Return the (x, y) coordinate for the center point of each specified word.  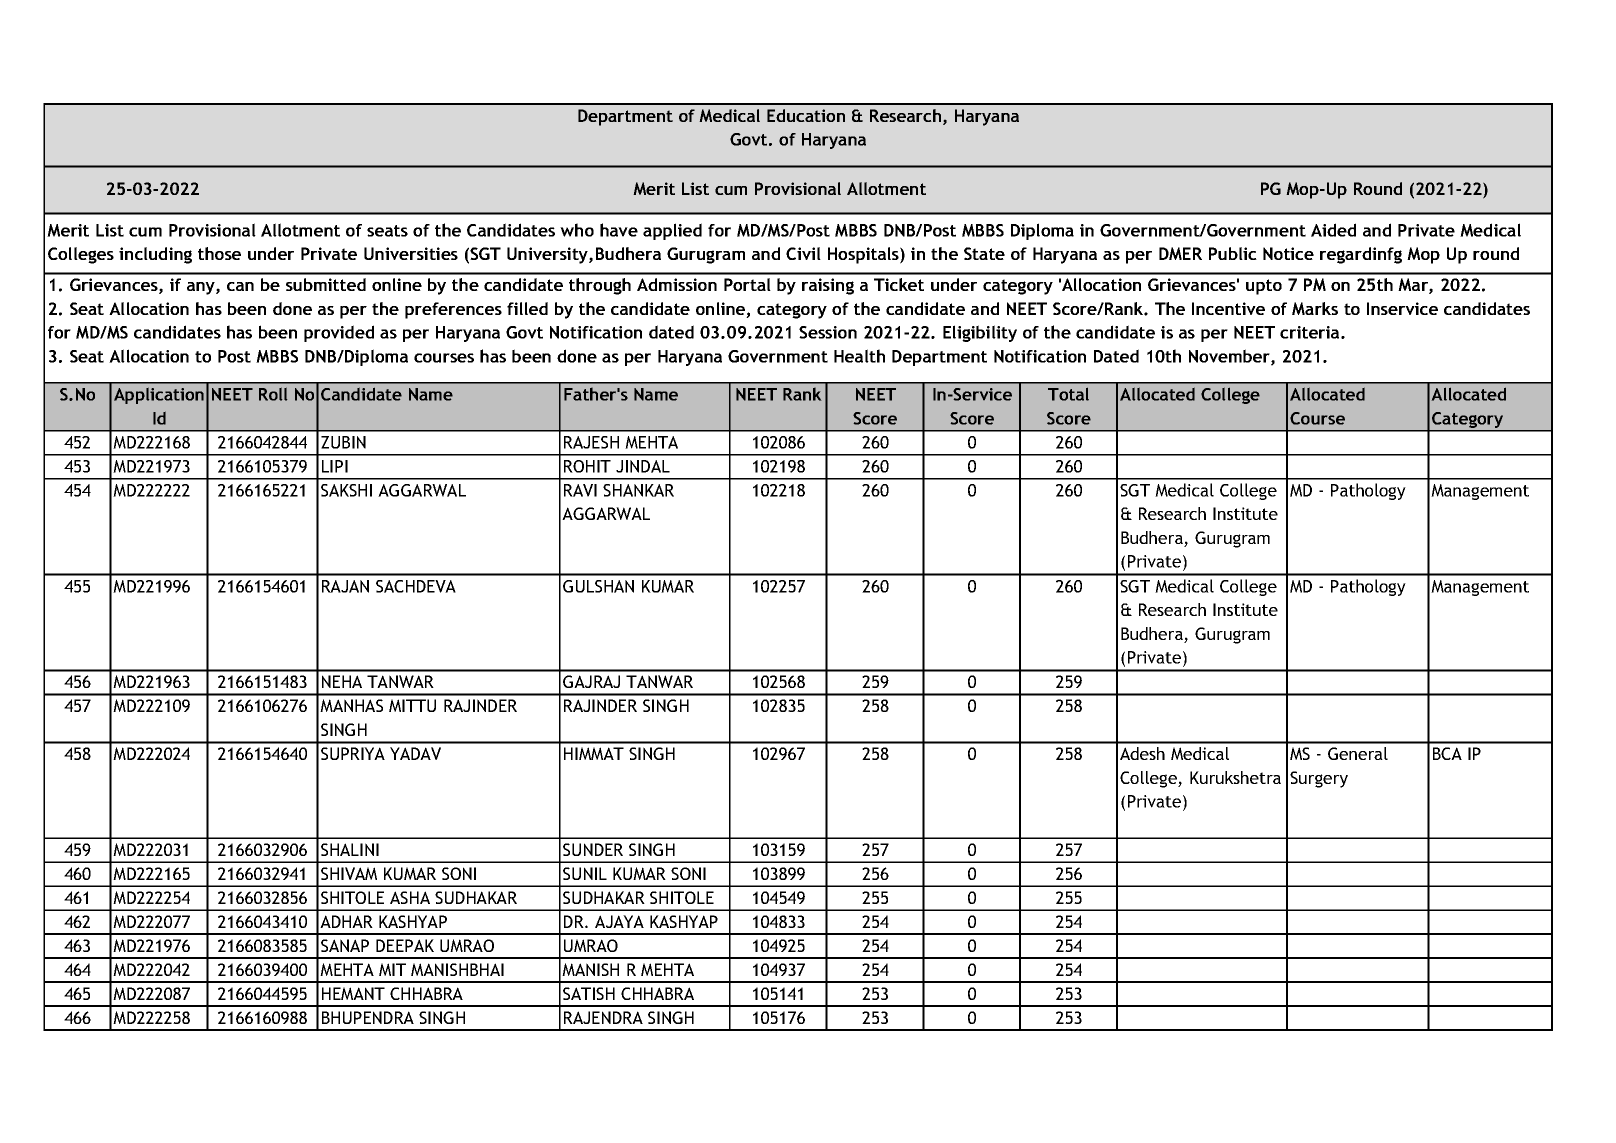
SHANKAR (638, 490)
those (219, 253)
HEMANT (353, 993)
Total (1068, 394)
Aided (1333, 230)
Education (806, 115)
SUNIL (585, 873)
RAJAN (345, 586)
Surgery (1319, 779)
